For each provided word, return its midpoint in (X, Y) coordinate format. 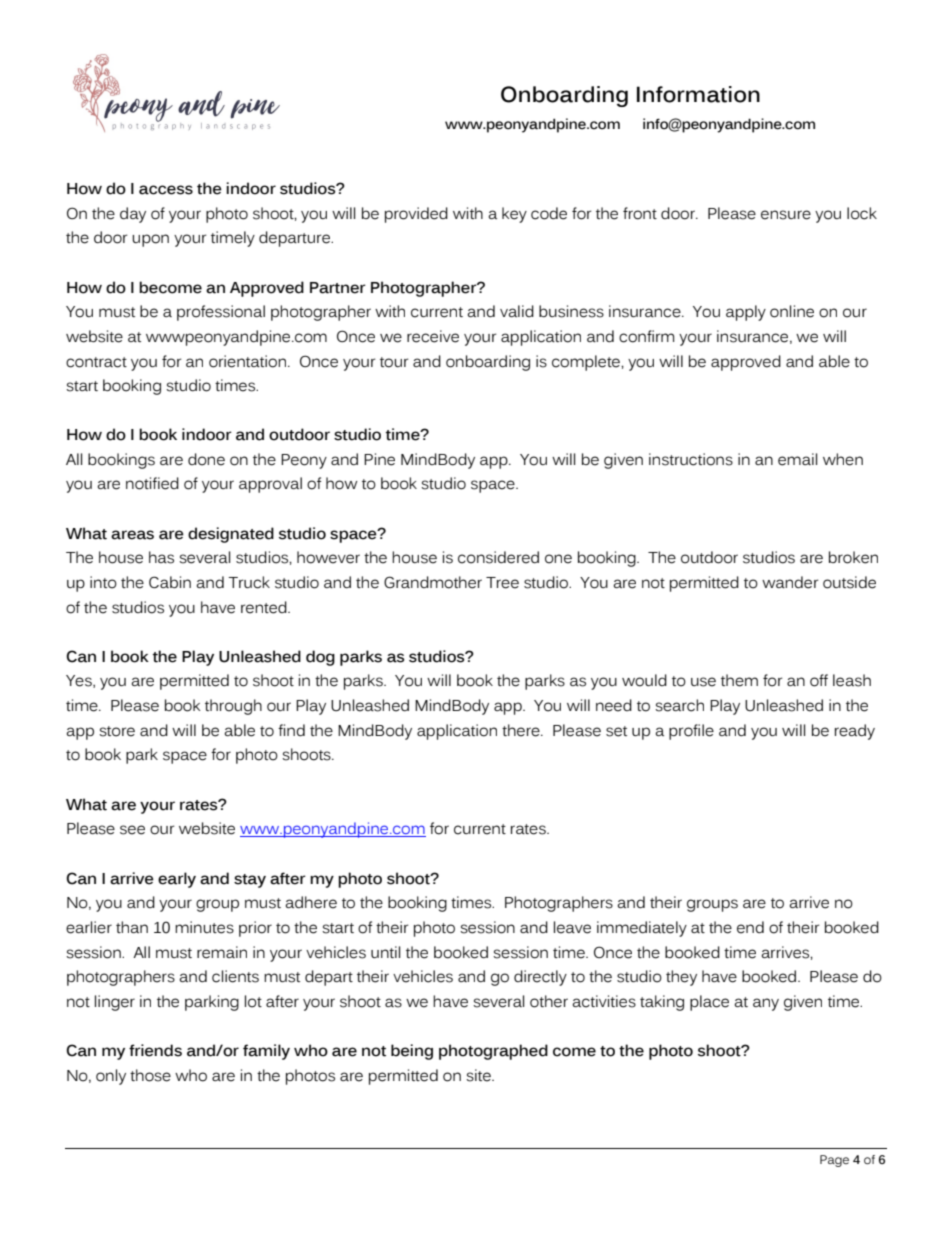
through (233, 707)
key (514, 215)
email (797, 459)
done (206, 459)
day (133, 215)
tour (394, 362)
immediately (642, 929)
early (177, 880)
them (739, 680)
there (522, 730)
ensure (786, 215)
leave (572, 927)
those (150, 1075)
